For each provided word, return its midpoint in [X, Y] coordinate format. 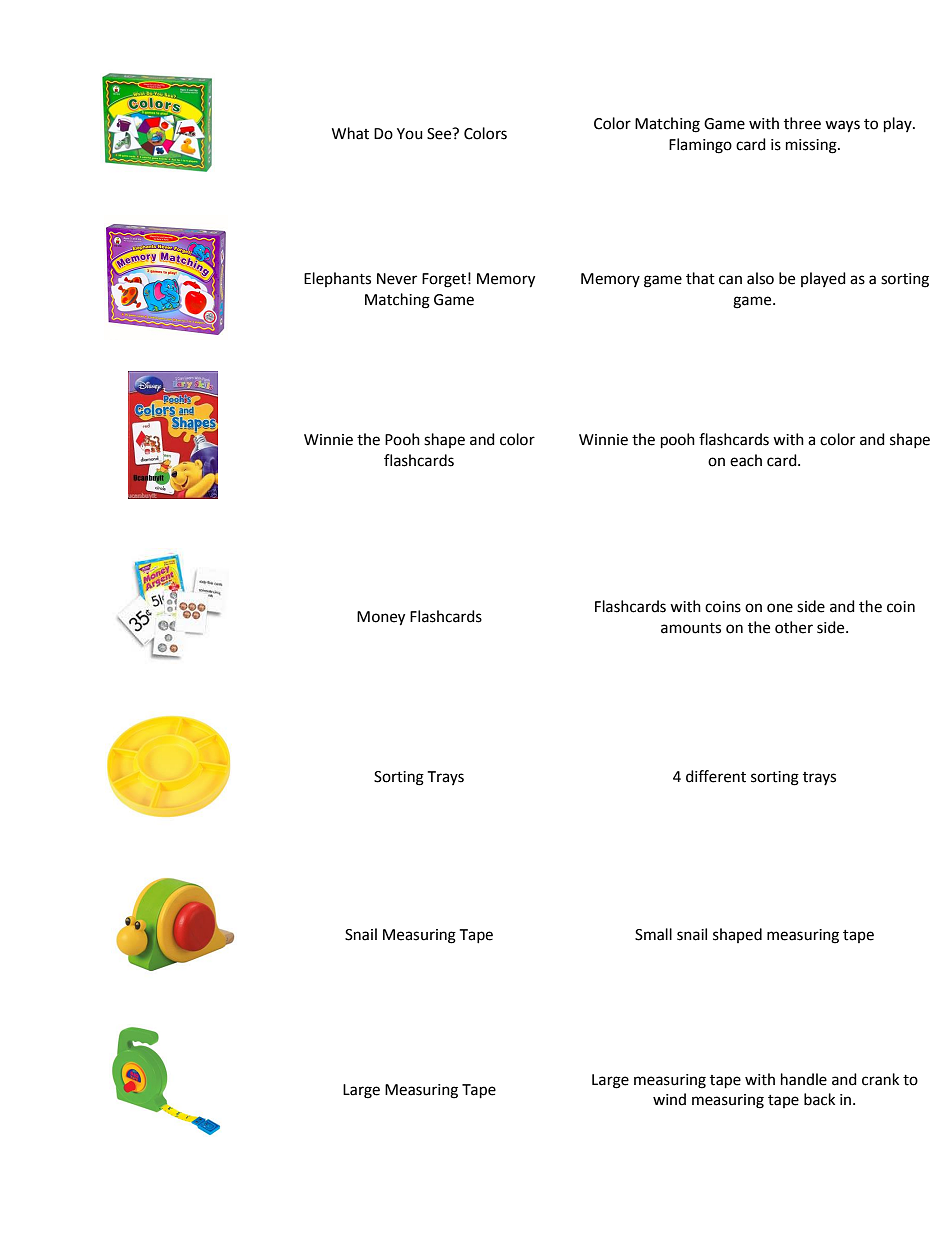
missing [812, 146]
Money [381, 618]
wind [669, 1099]
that [700, 278]
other [794, 627]
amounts [691, 628]
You [410, 134]
